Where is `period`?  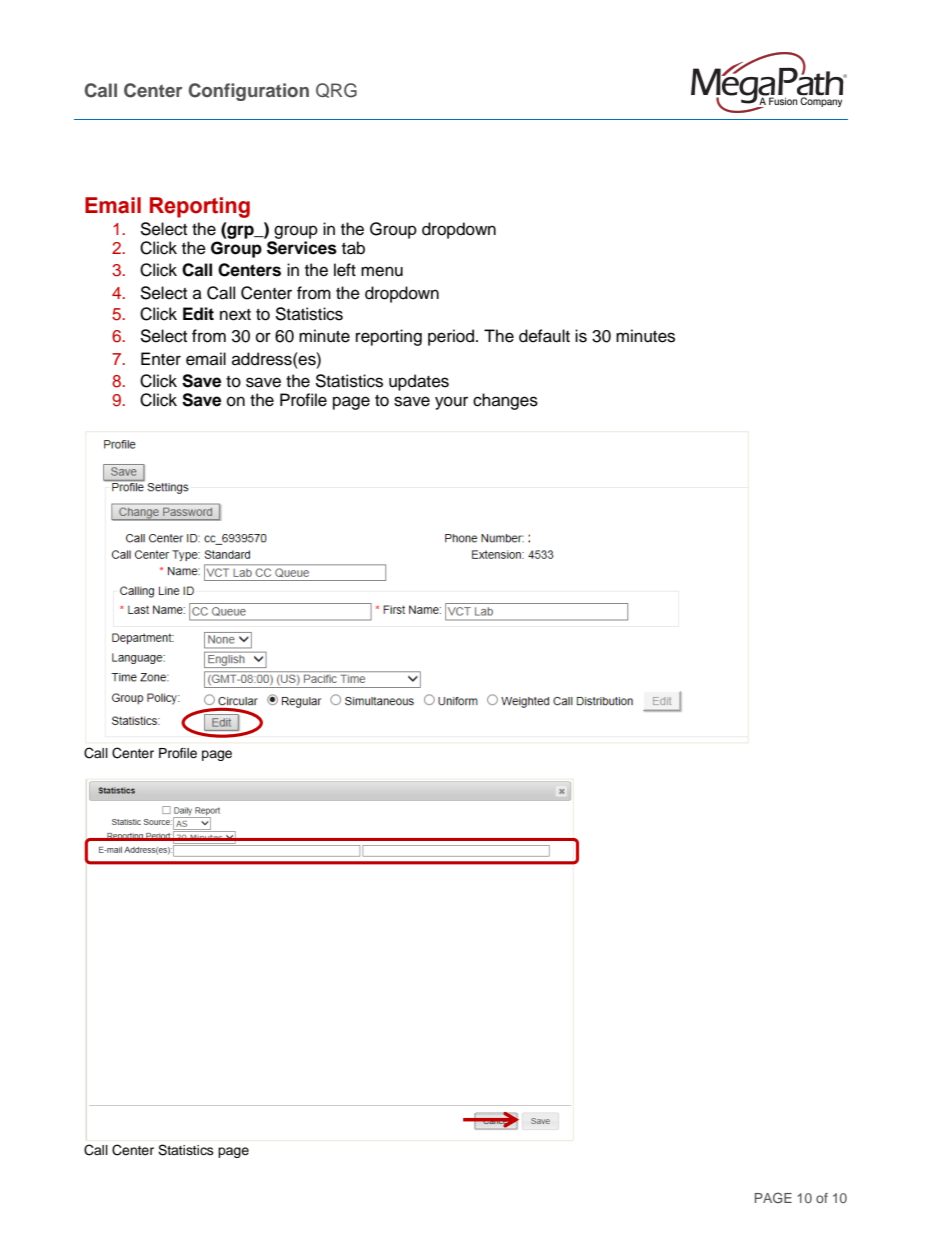
period is located at coordinates (452, 337).
